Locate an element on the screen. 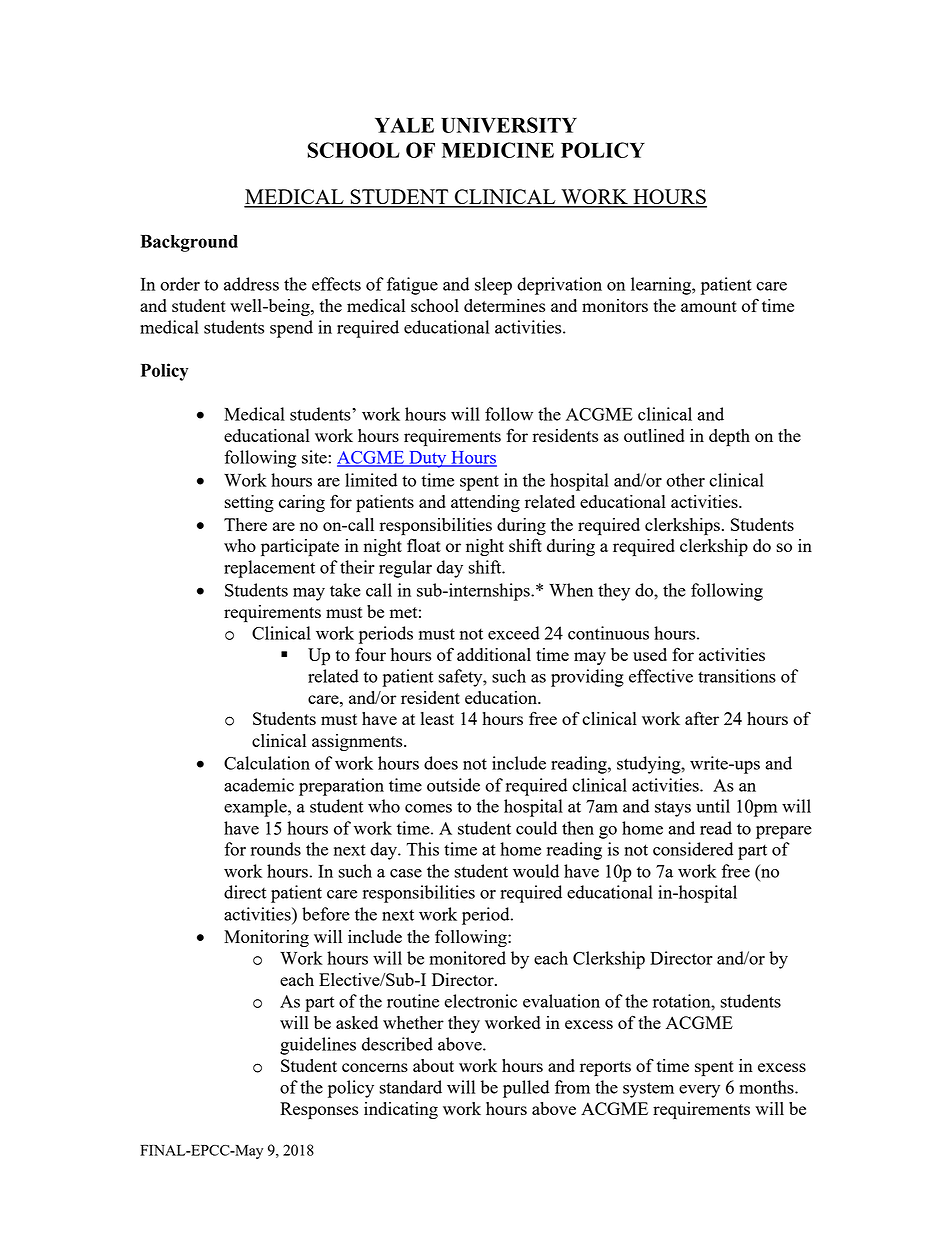 The image size is (952, 1233). Responses is located at coordinates (319, 1111).
